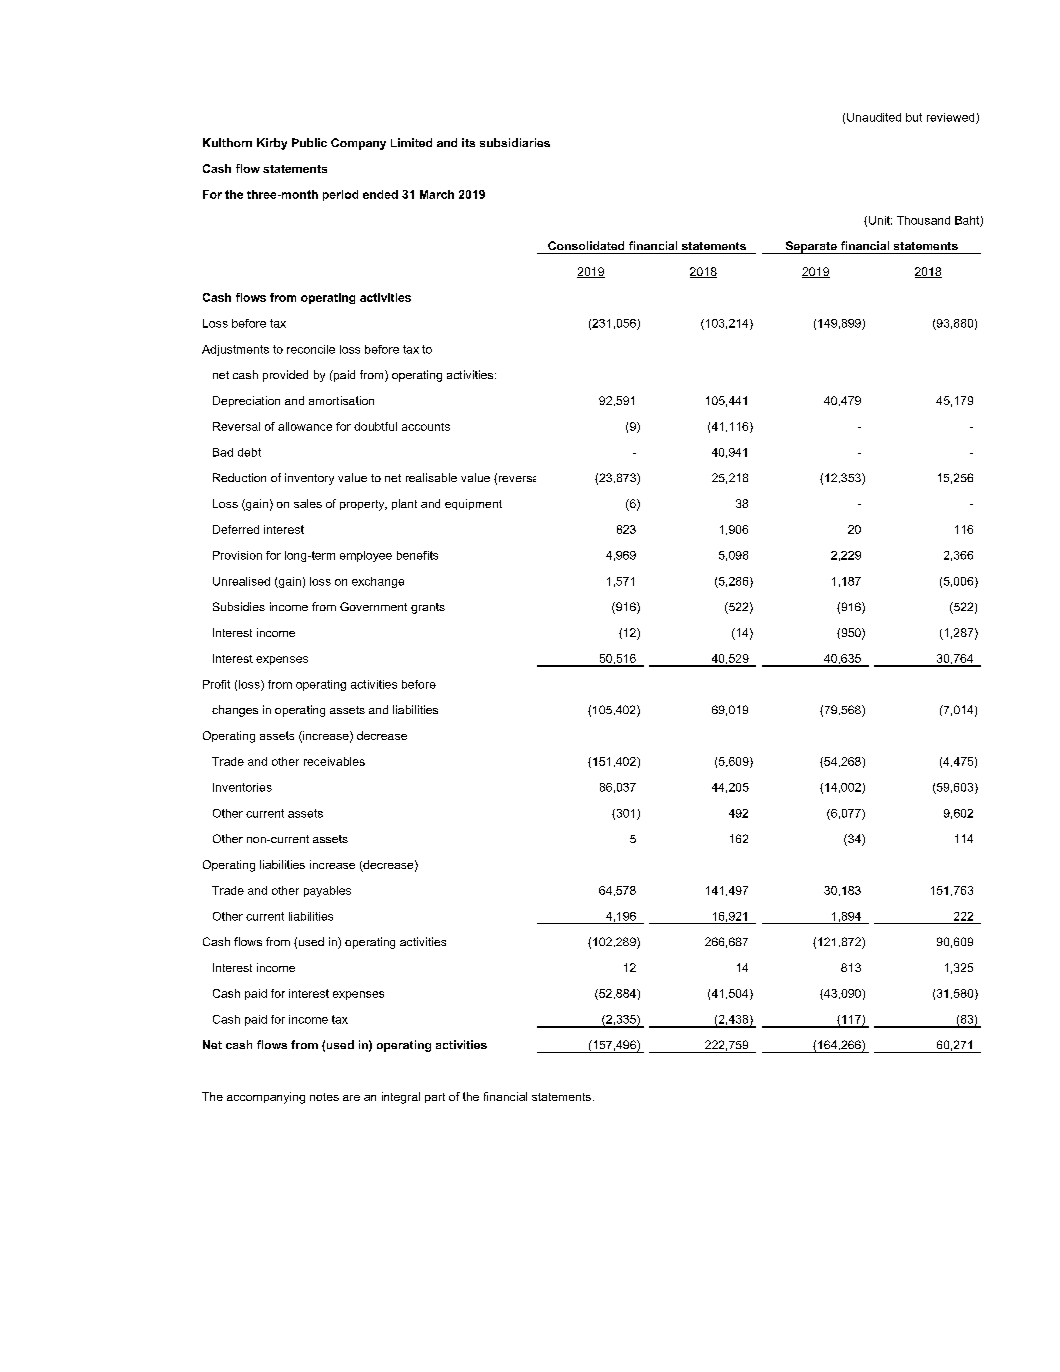 The width and height of the screenshot is (1060, 1372). Describe the element at coordinates (473, 504) in the screenshot. I see `equipment` at that location.
